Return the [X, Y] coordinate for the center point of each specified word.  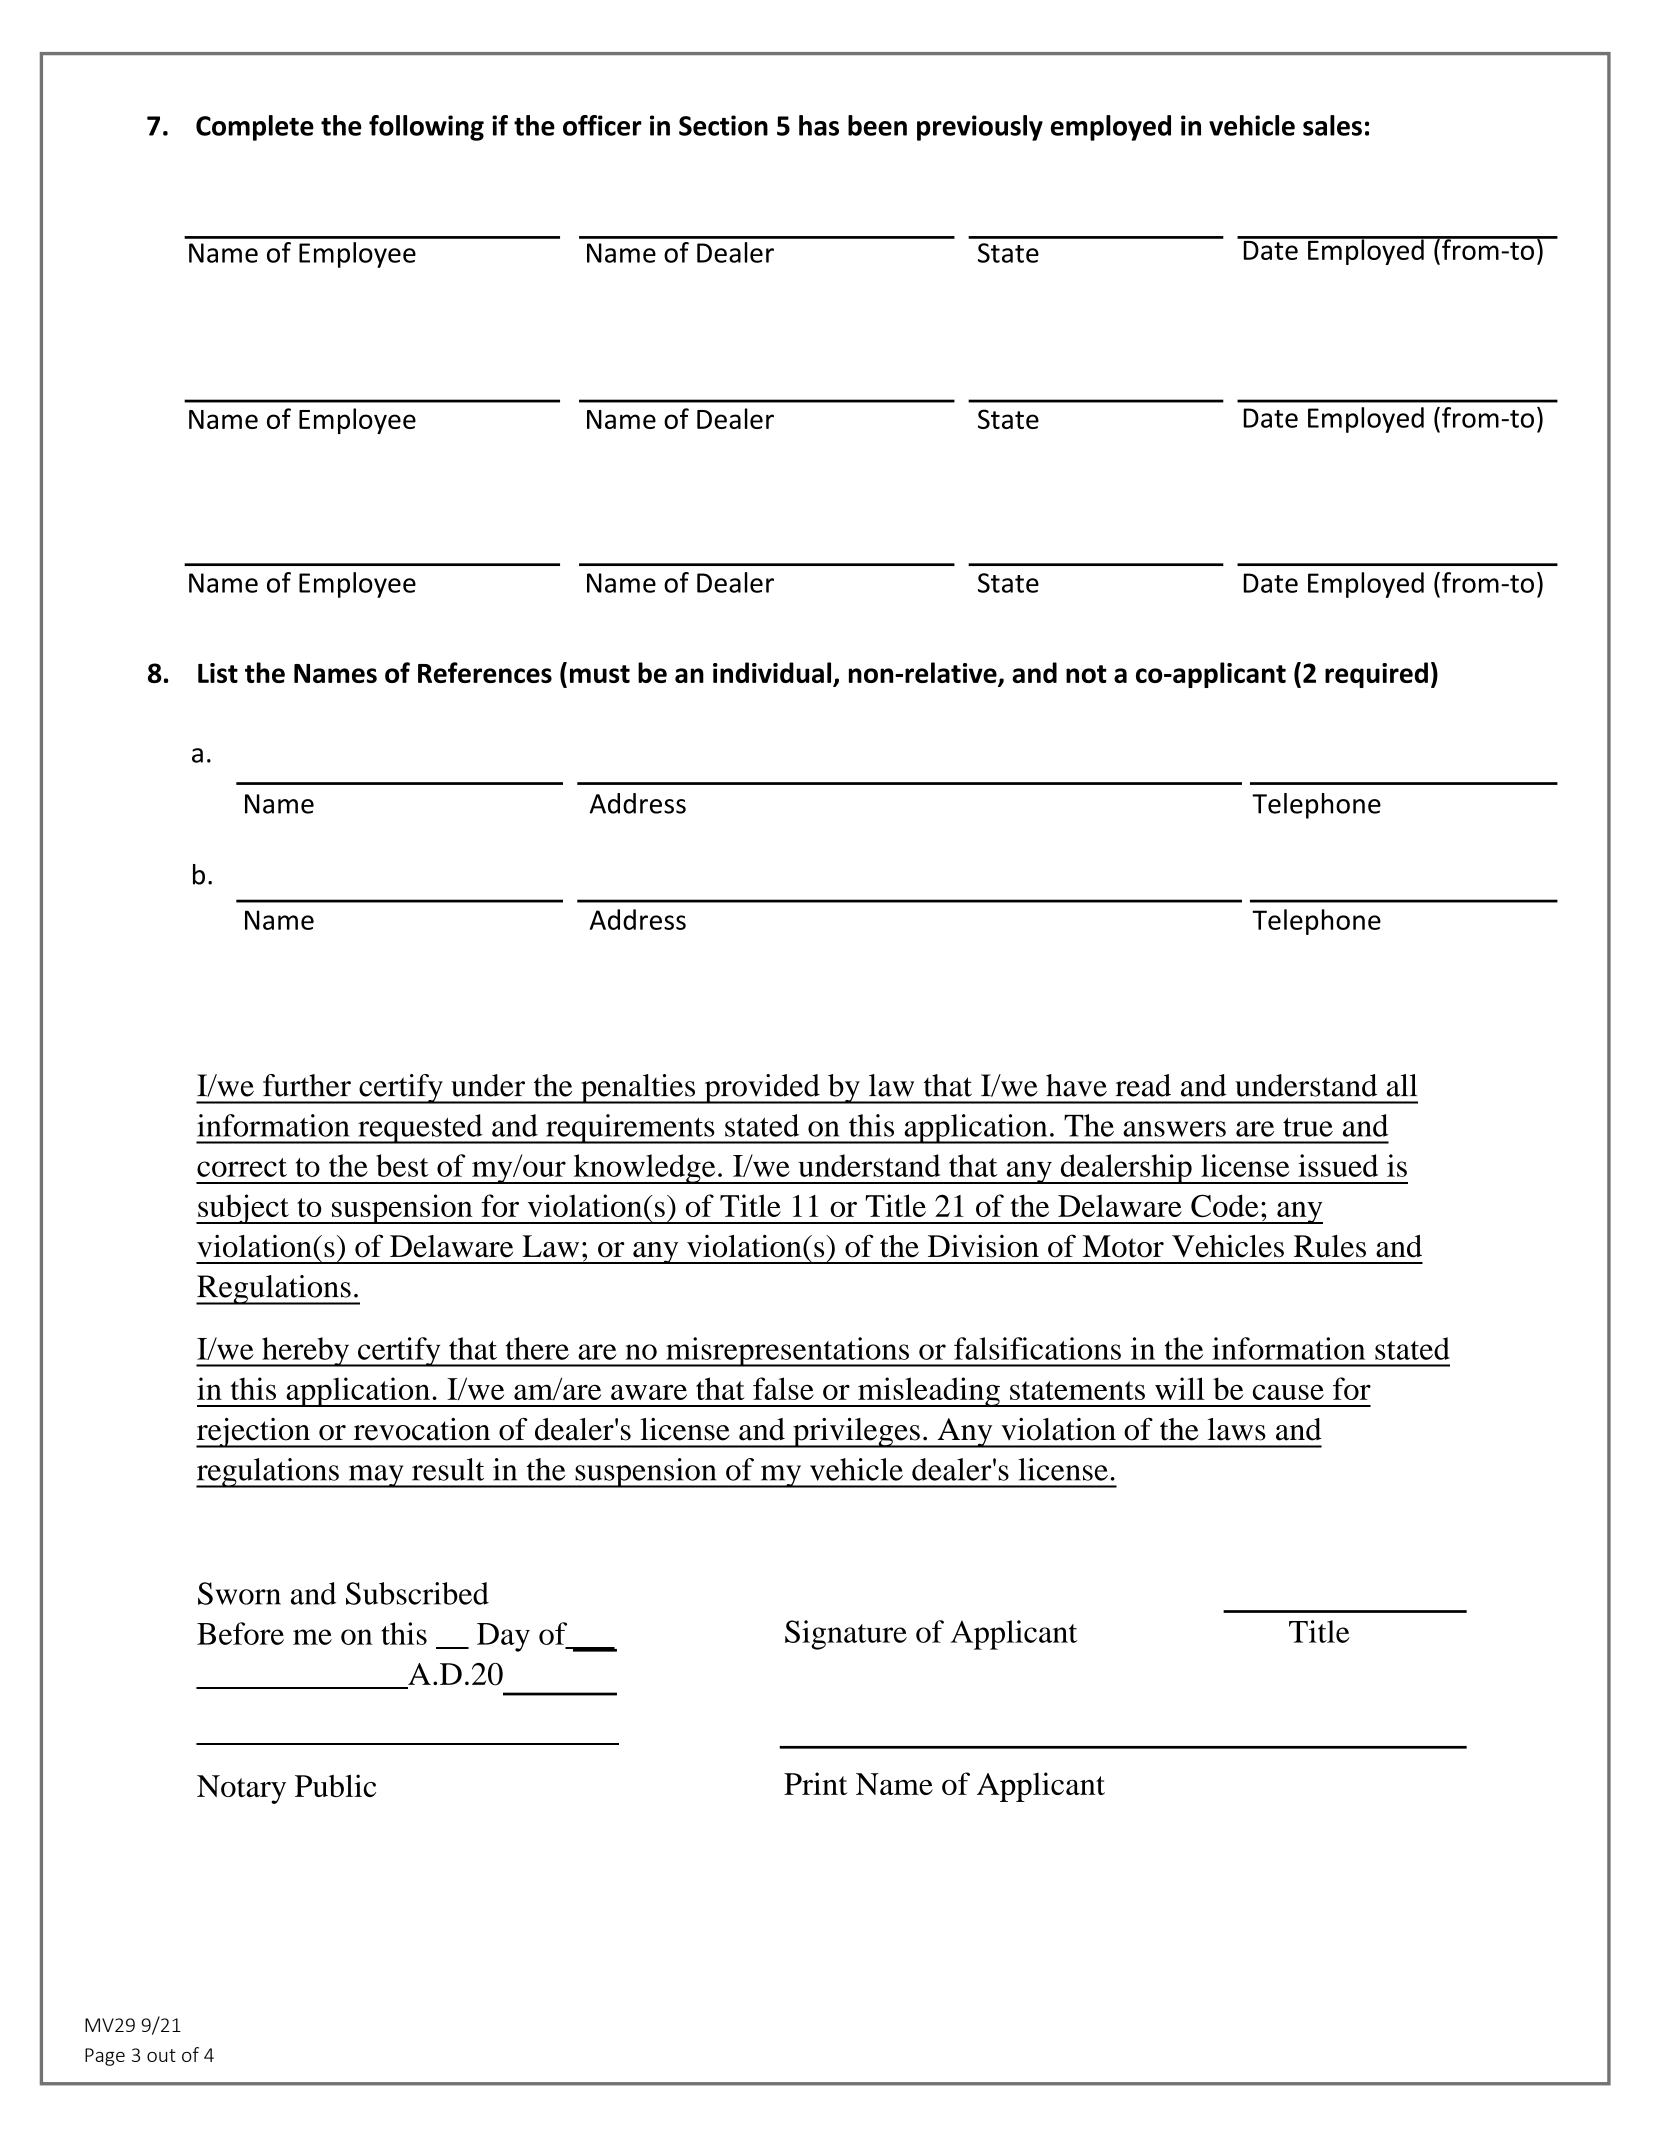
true [1308, 1127]
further [307, 1085]
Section [723, 125]
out [161, 2055]
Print [815, 1783]
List [218, 673]
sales [1332, 125]
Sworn [239, 1593]
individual [773, 674]
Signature [846, 1635]
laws [1237, 1429]
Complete [255, 128]
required [1376, 675]
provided [762, 1089]
